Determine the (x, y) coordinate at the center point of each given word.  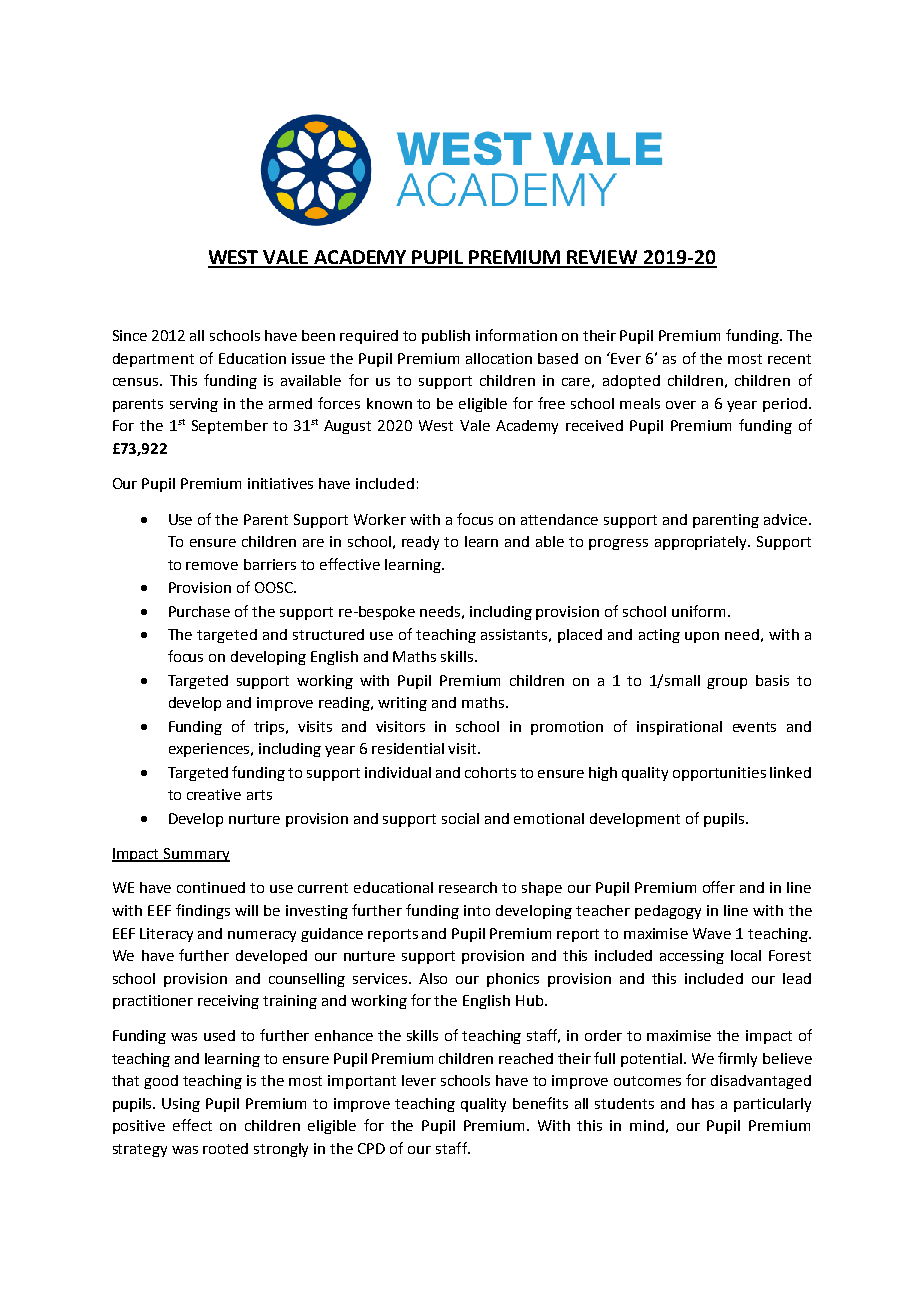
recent (789, 359)
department (153, 360)
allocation (499, 358)
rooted (225, 1148)
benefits (540, 1103)
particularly (772, 1105)
